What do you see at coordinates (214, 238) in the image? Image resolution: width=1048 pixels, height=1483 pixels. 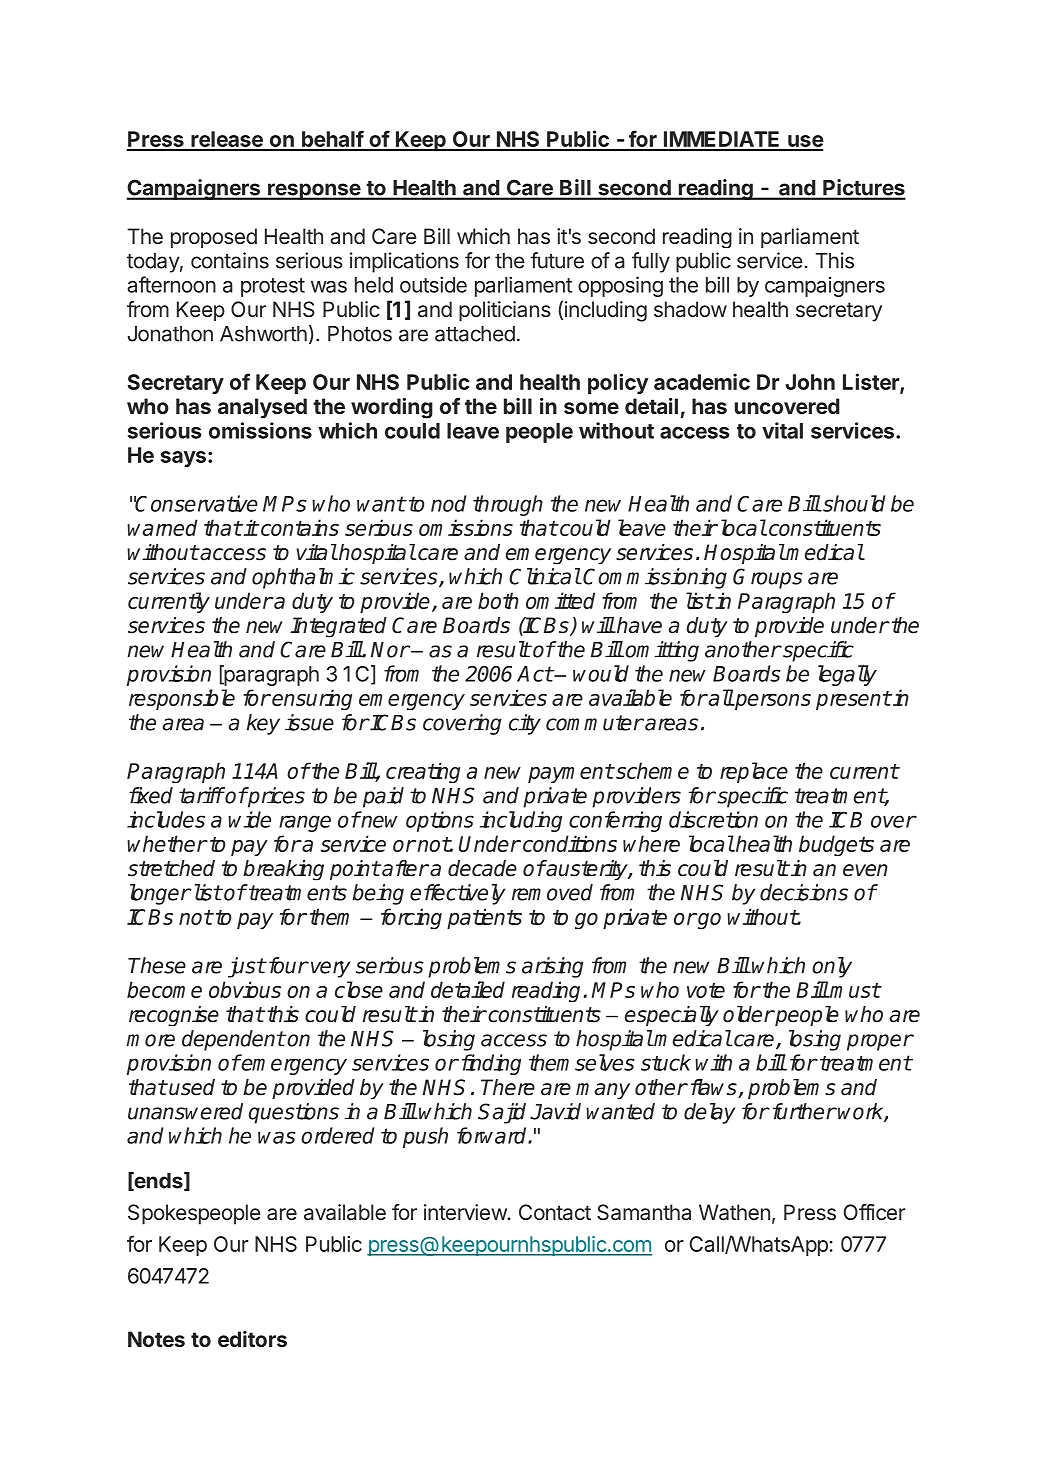 I see `proposed` at bounding box center [214, 238].
